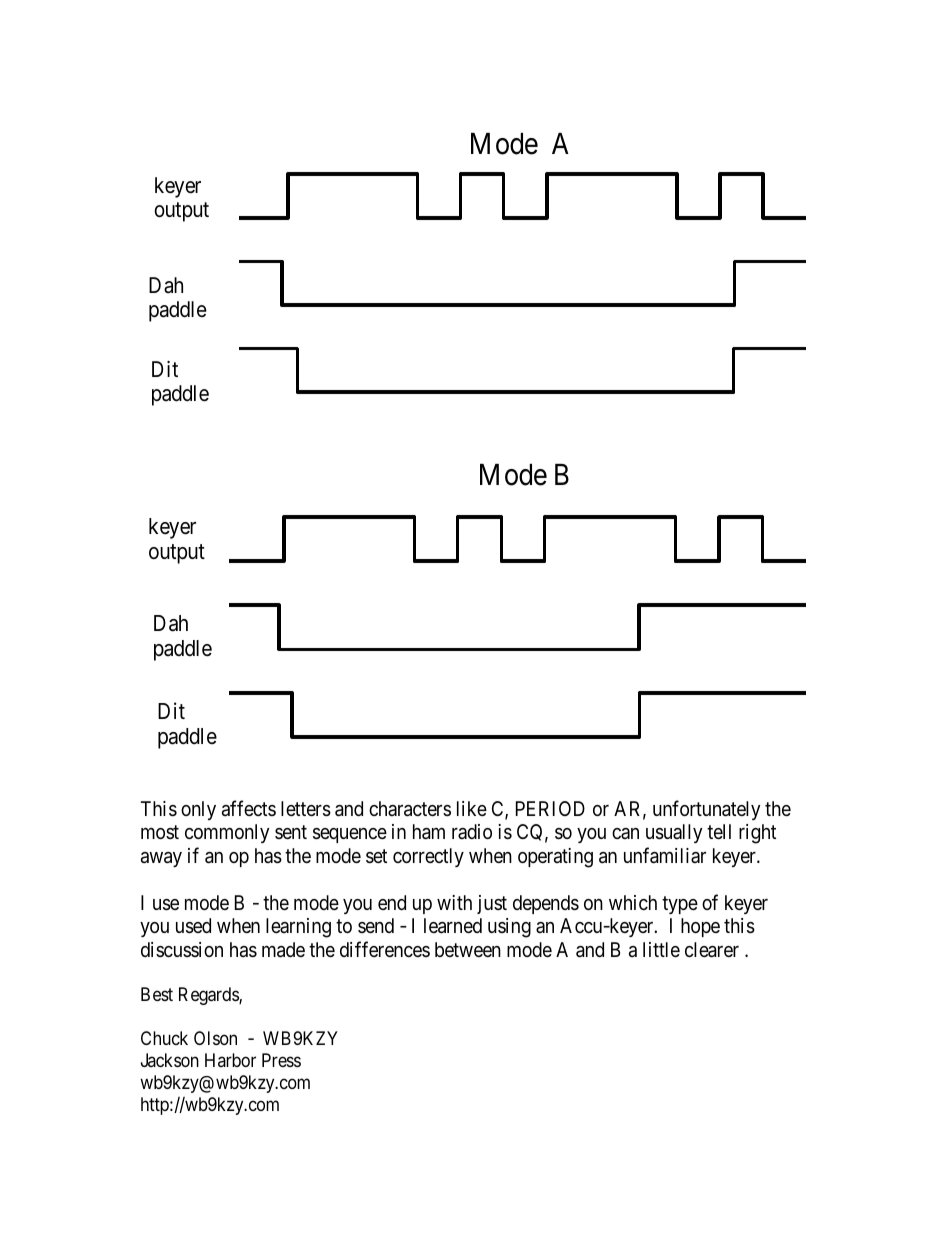  Describe the element at coordinates (706, 810) in the screenshot. I see `unfortunately` at that location.
